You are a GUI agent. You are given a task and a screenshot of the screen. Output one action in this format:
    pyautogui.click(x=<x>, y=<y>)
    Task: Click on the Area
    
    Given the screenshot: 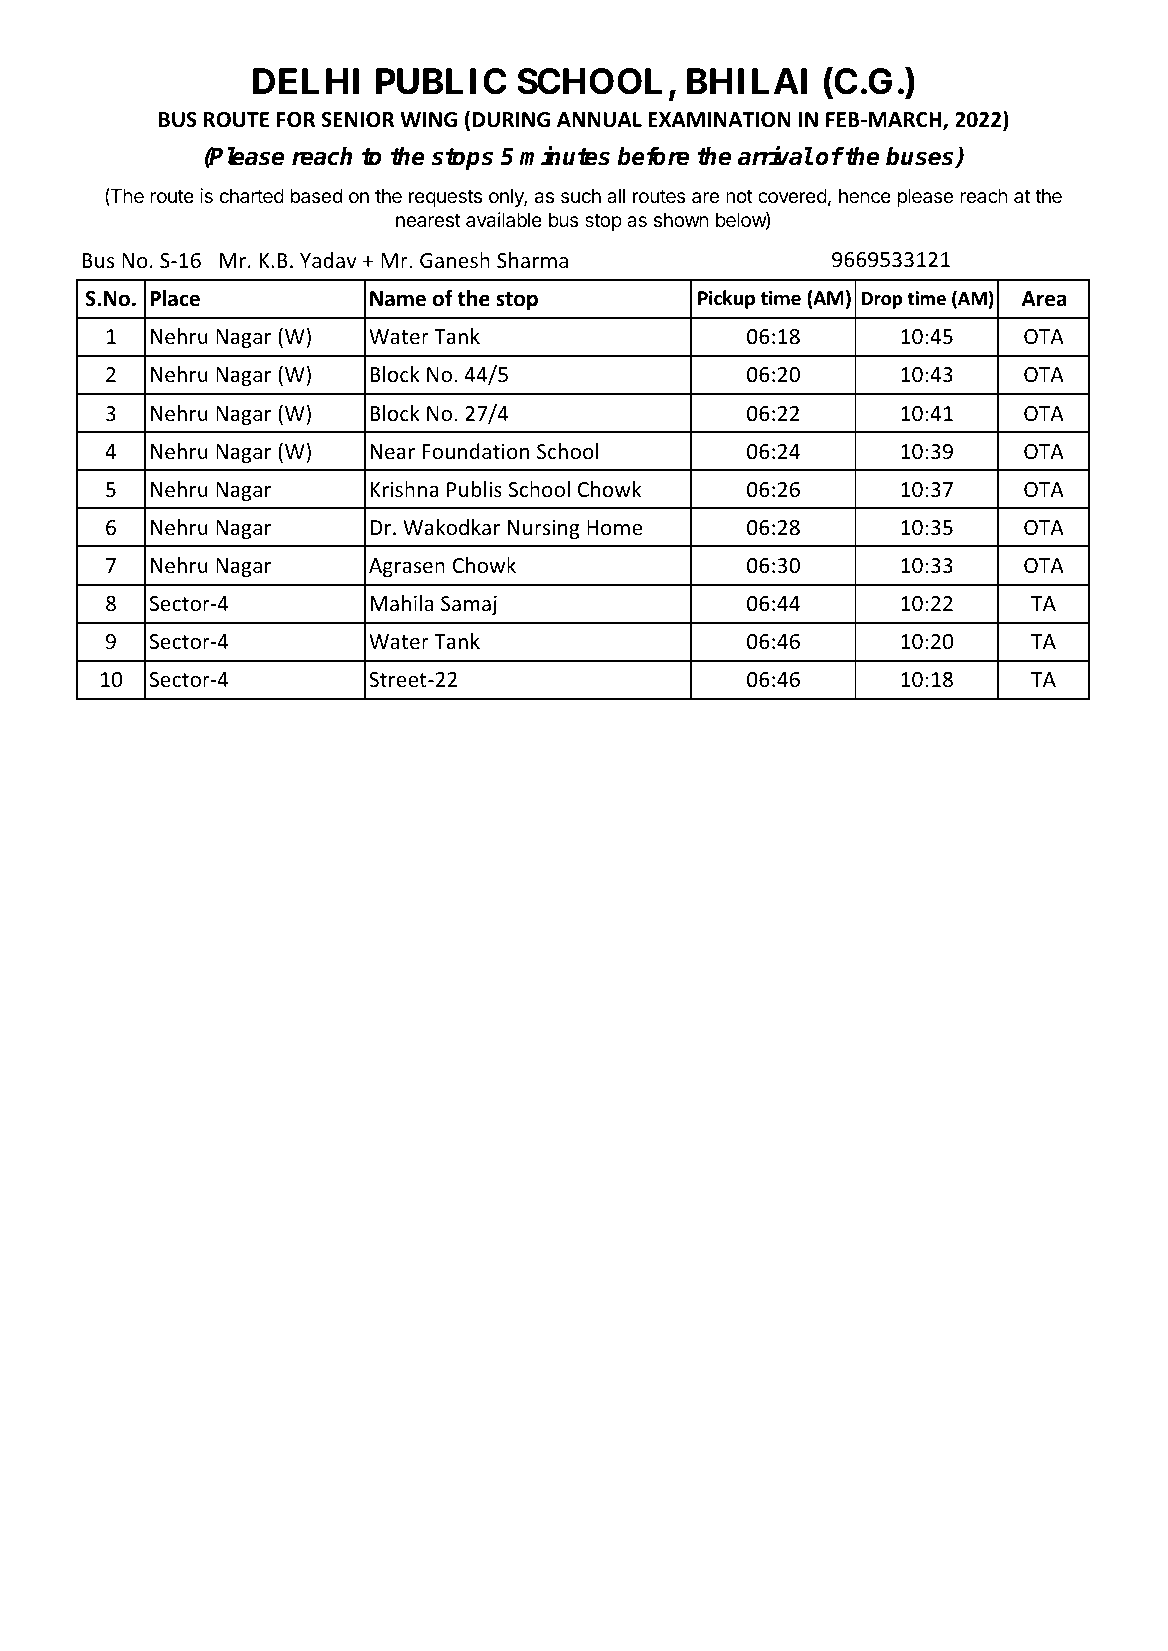 What is the action you would take?
    pyautogui.click(x=1044, y=299)
